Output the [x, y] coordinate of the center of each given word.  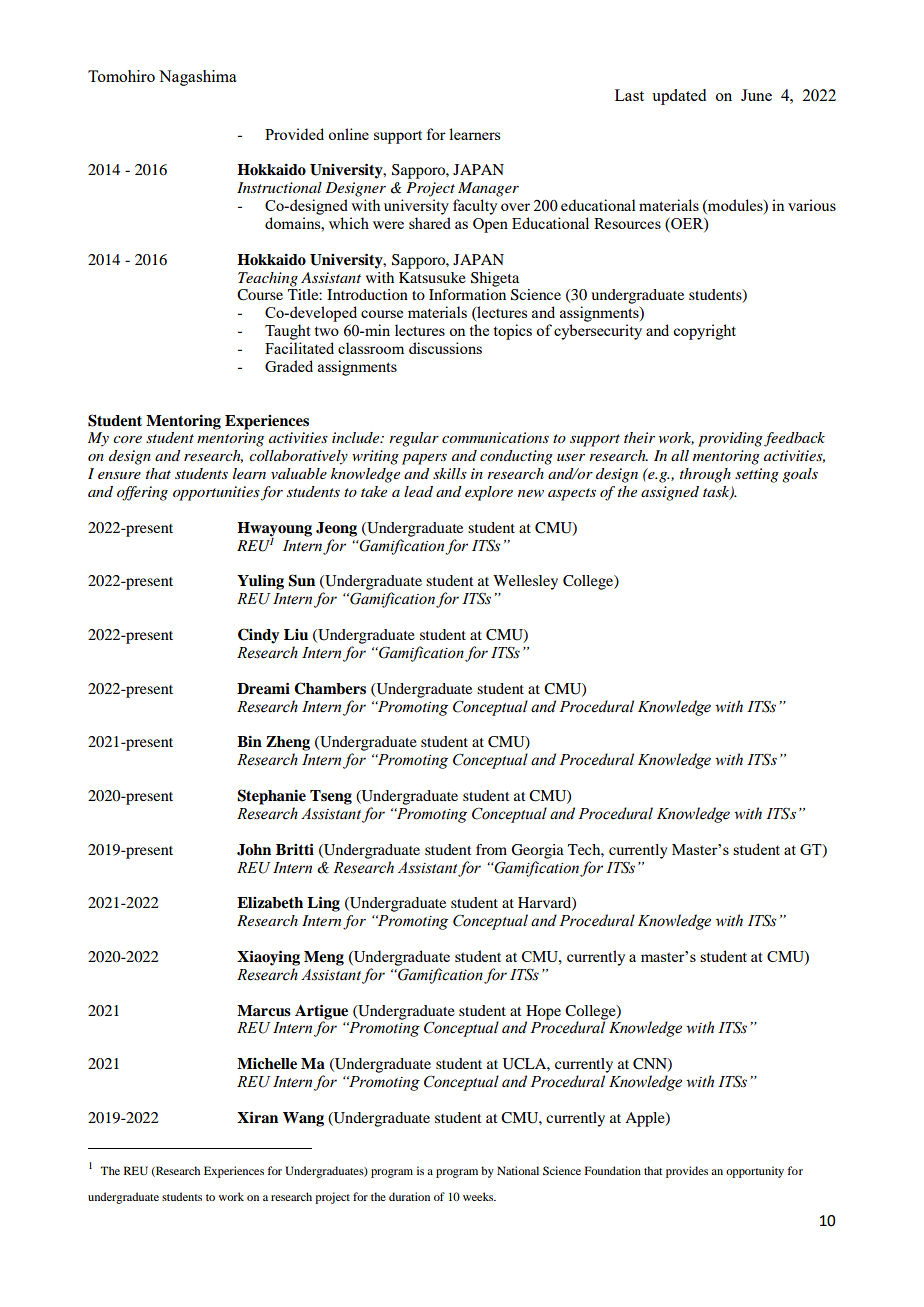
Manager [488, 189]
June [756, 95]
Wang [303, 1119]
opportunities [216, 493]
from [491, 849]
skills [450, 473]
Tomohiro [121, 76]
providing [730, 439]
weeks [479, 1196]
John [254, 850]
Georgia [537, 851]
